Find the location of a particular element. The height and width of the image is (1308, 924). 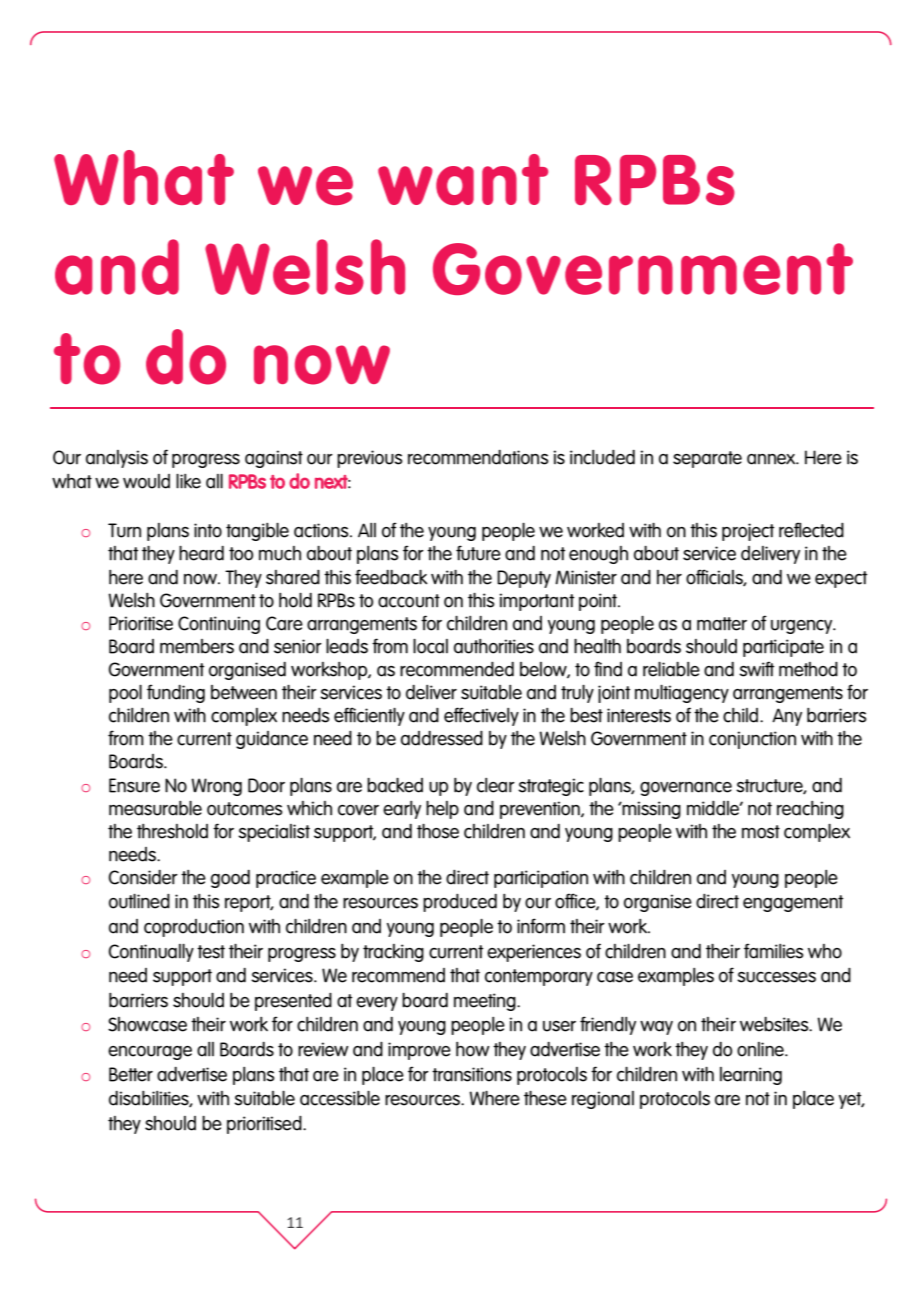

separate is located at coordinates (707, 459).
